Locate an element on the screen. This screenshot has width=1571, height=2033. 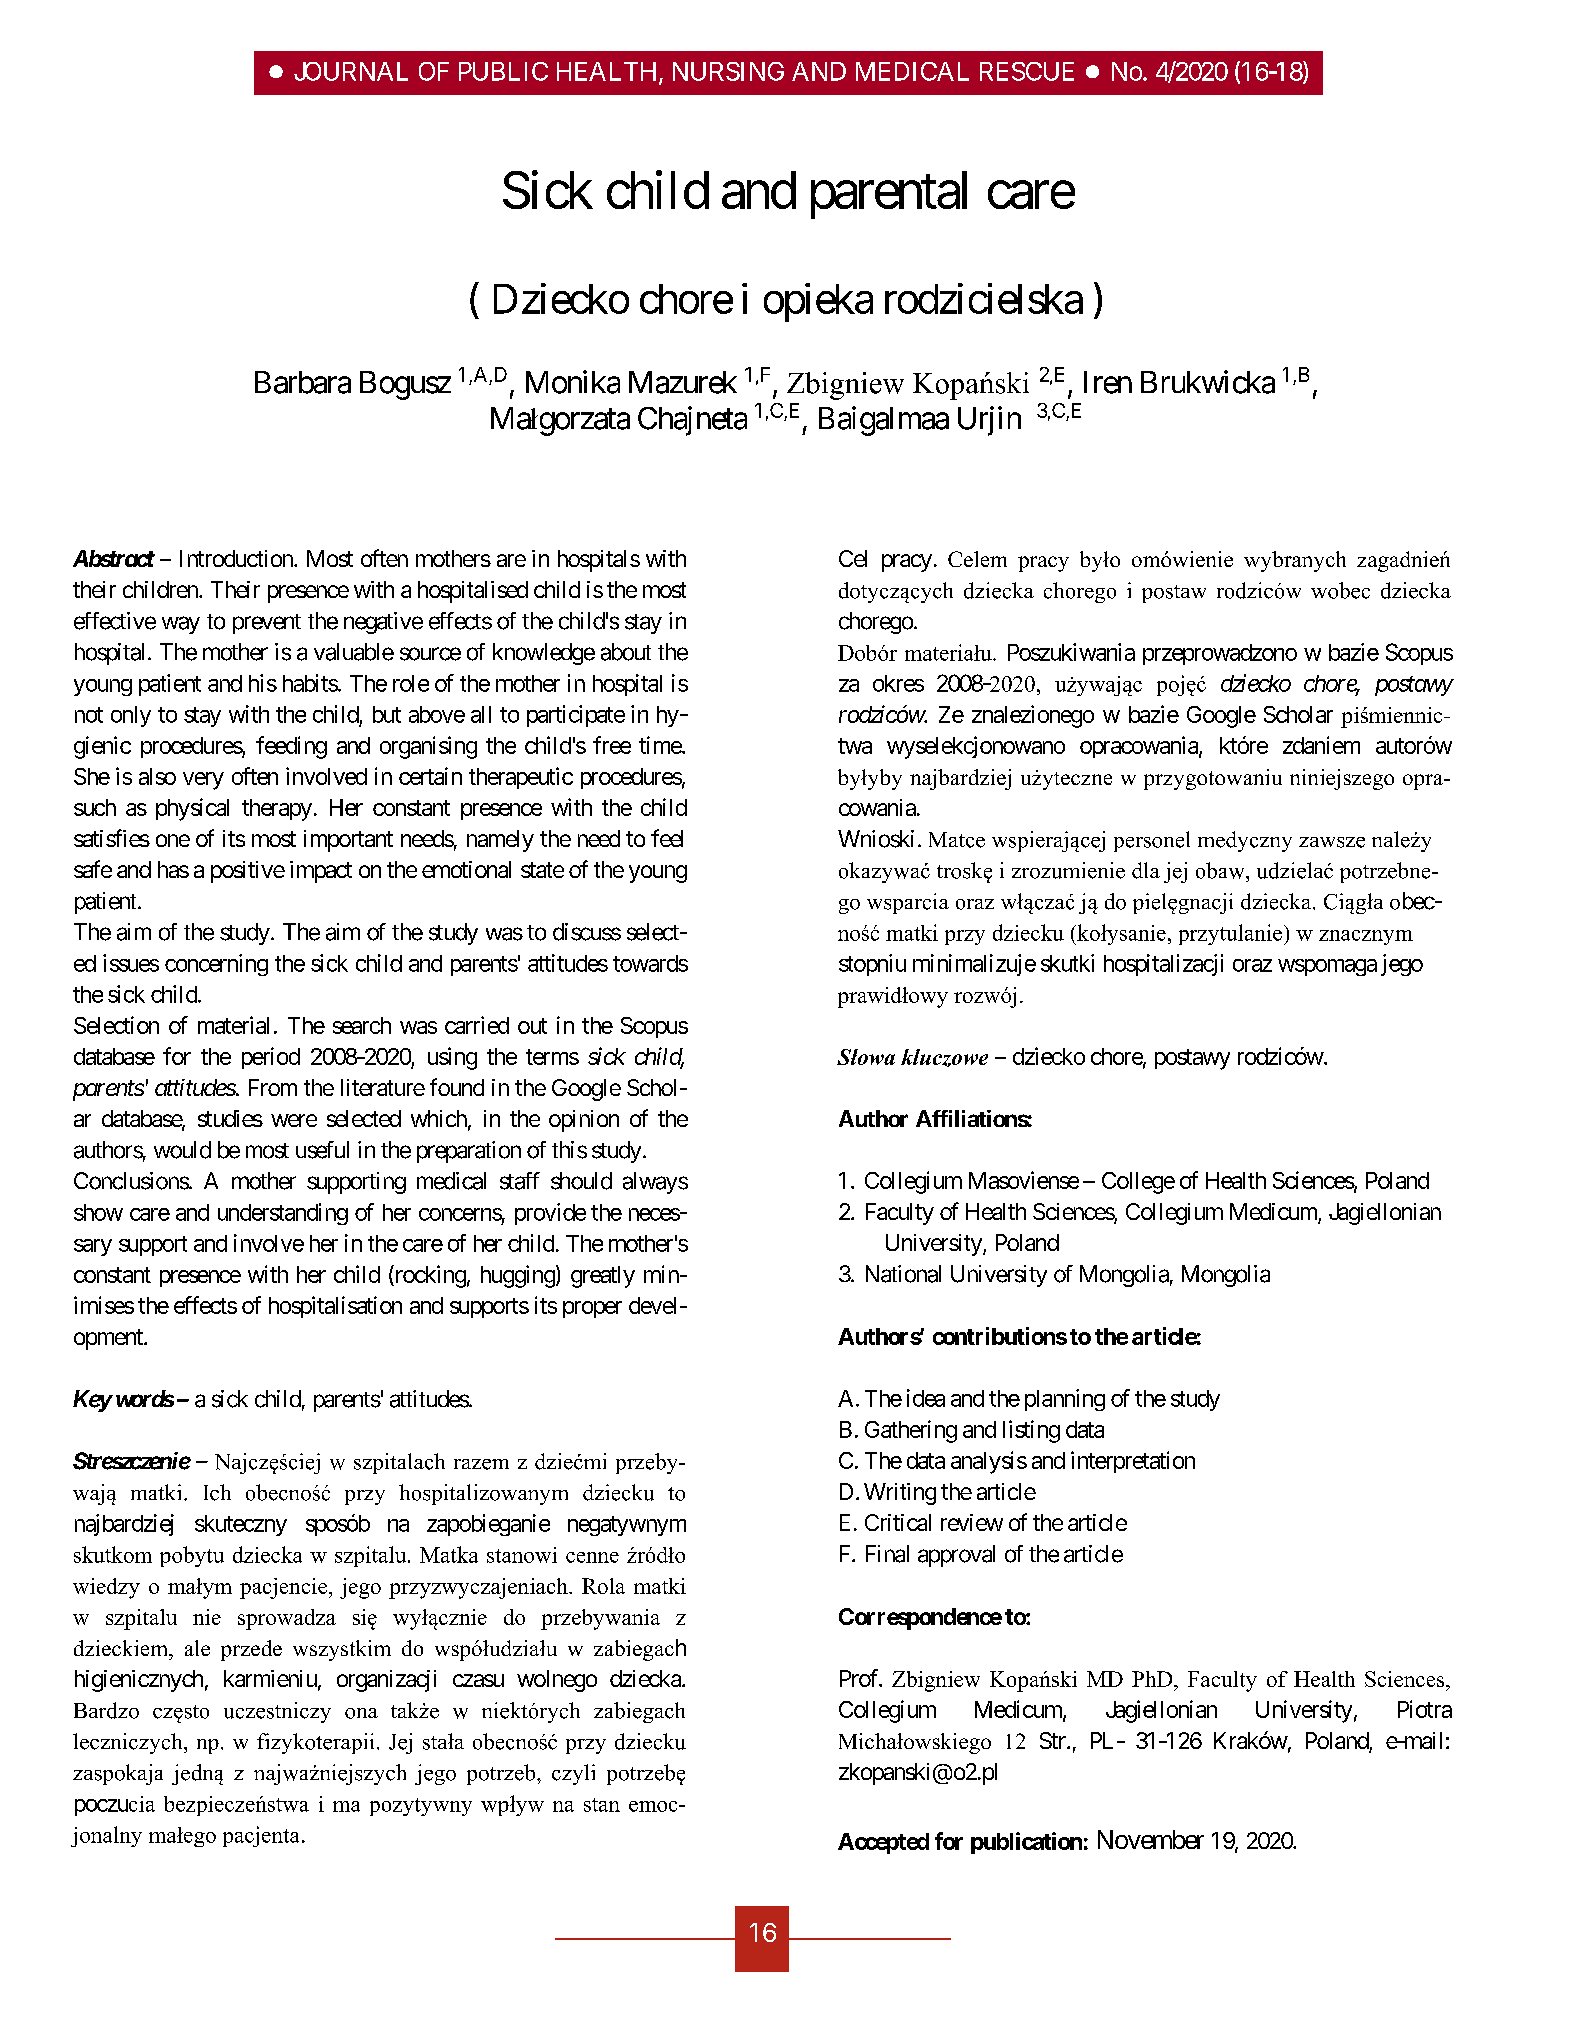
very is located at coordinates (203, 781).
